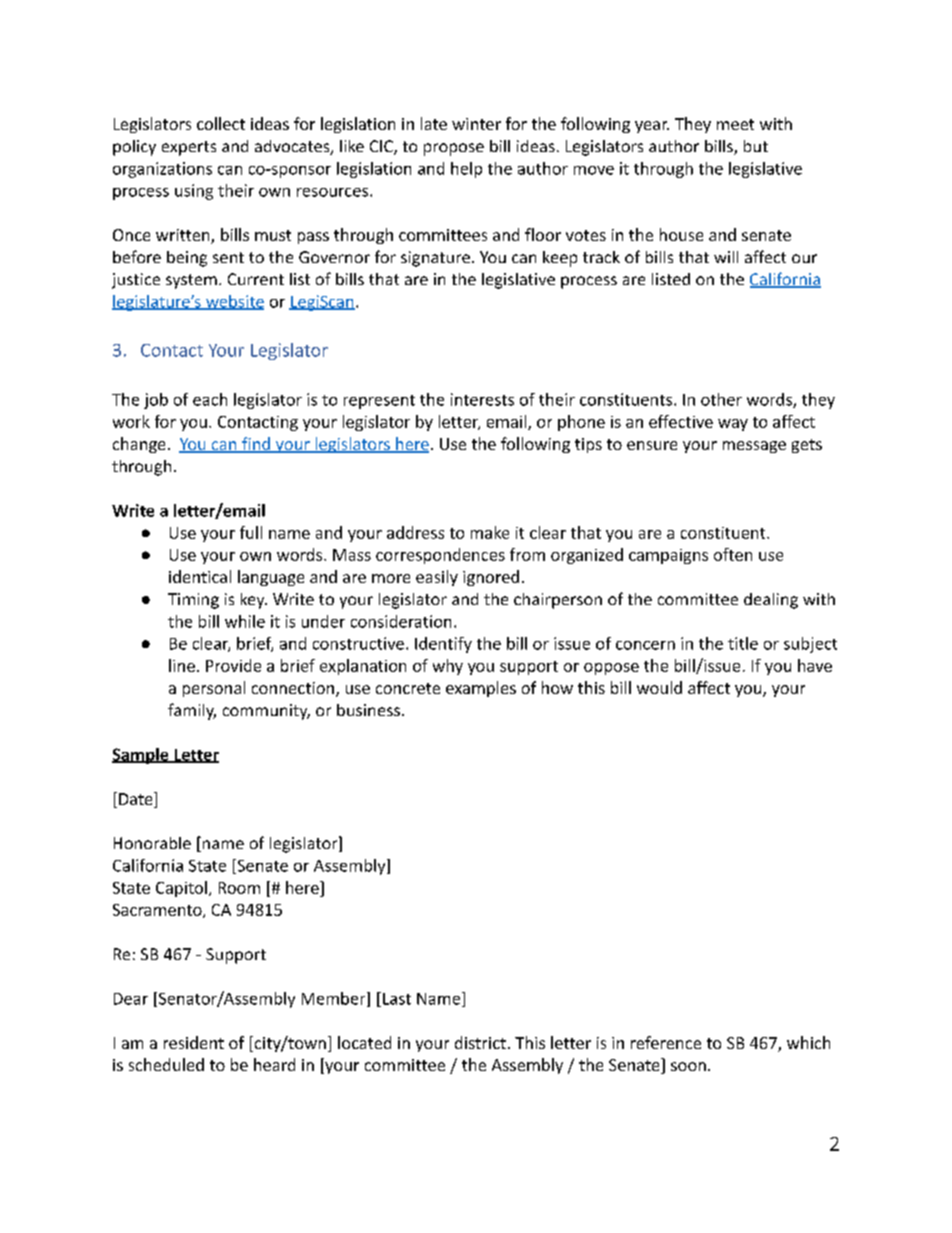  I want to click on soon, so click(688, 1066).
